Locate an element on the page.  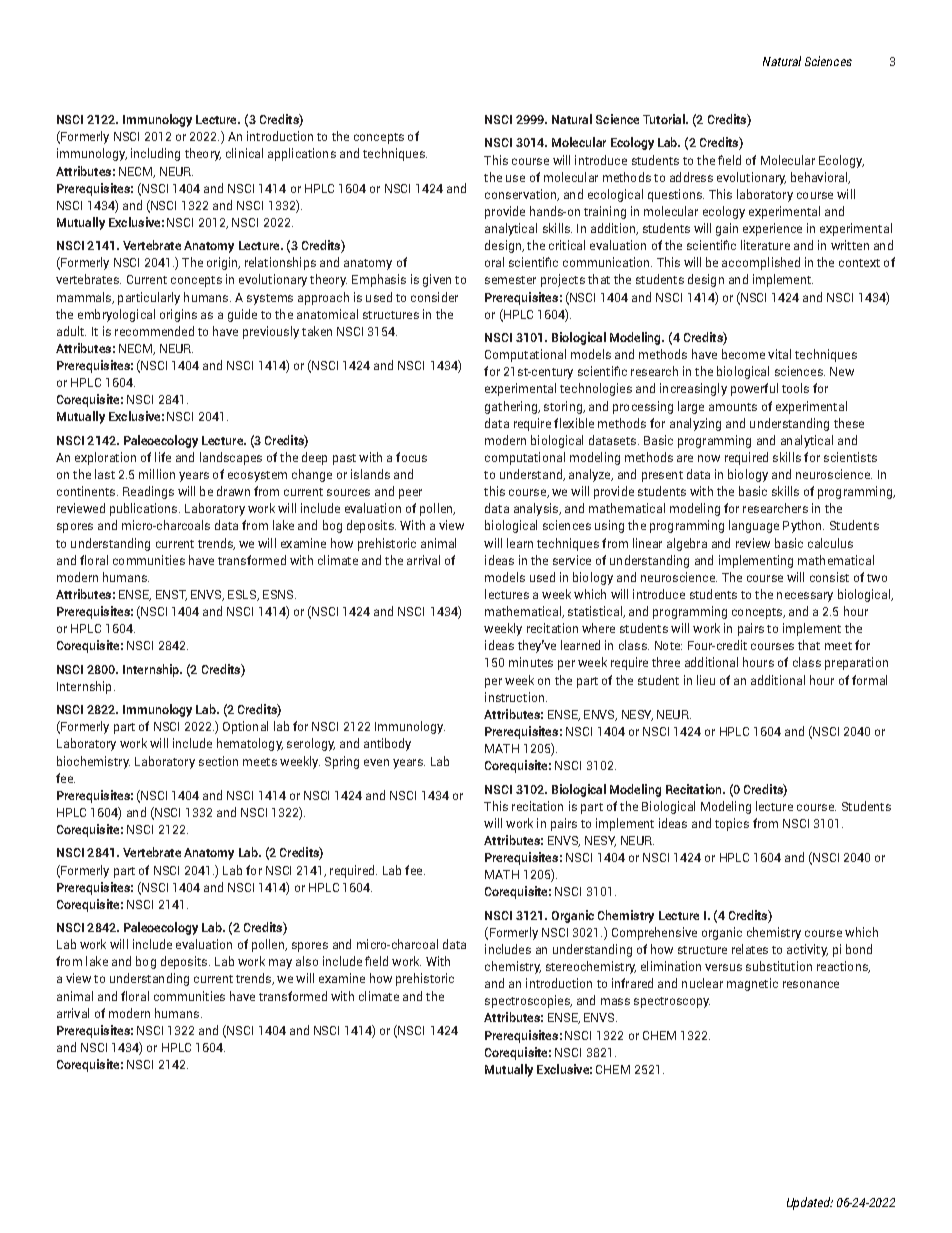
address is located at coordinates (691, 177).
